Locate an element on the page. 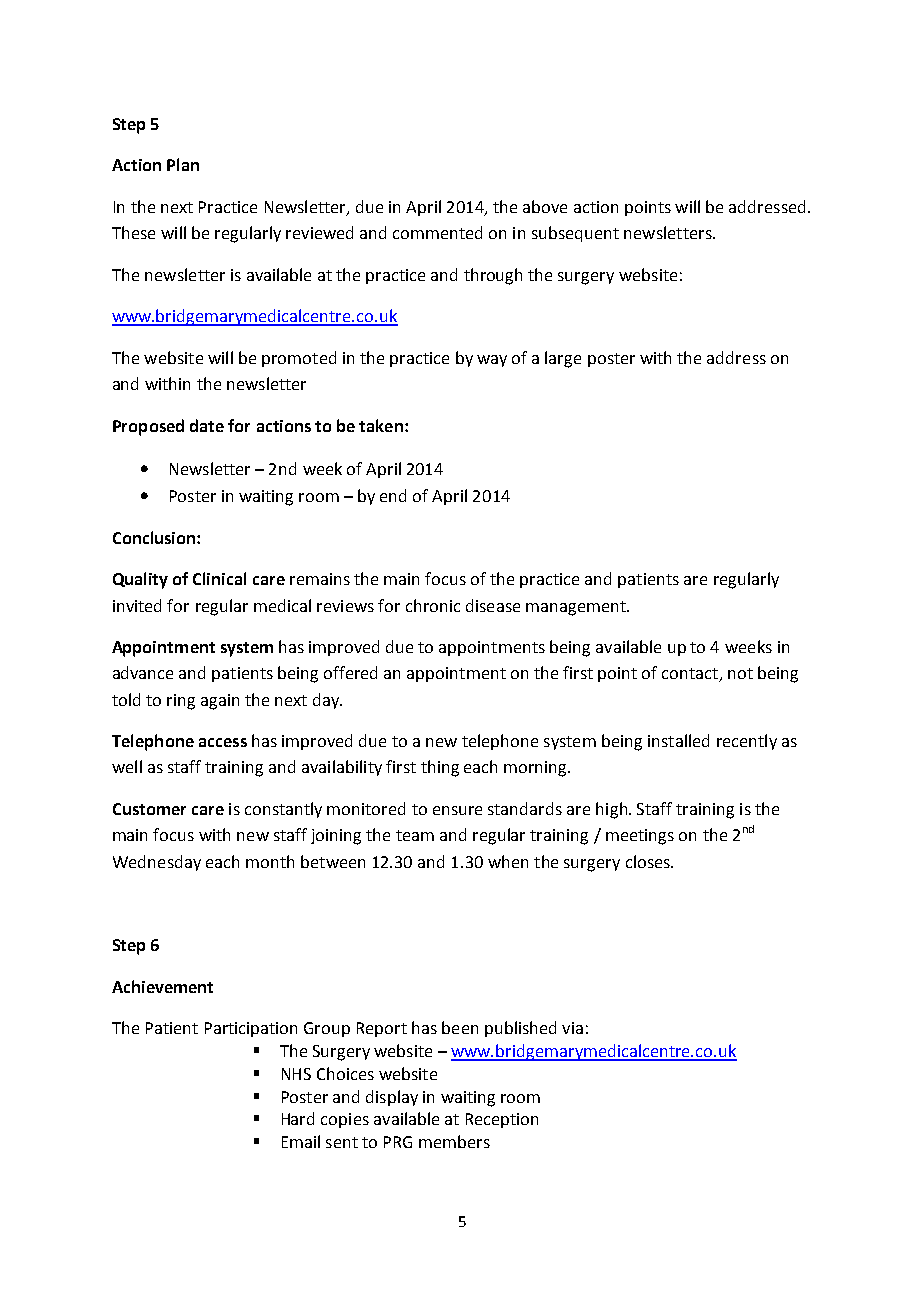 This image has height=1308, width=924. Plan is located at coordinates (183, 164).
